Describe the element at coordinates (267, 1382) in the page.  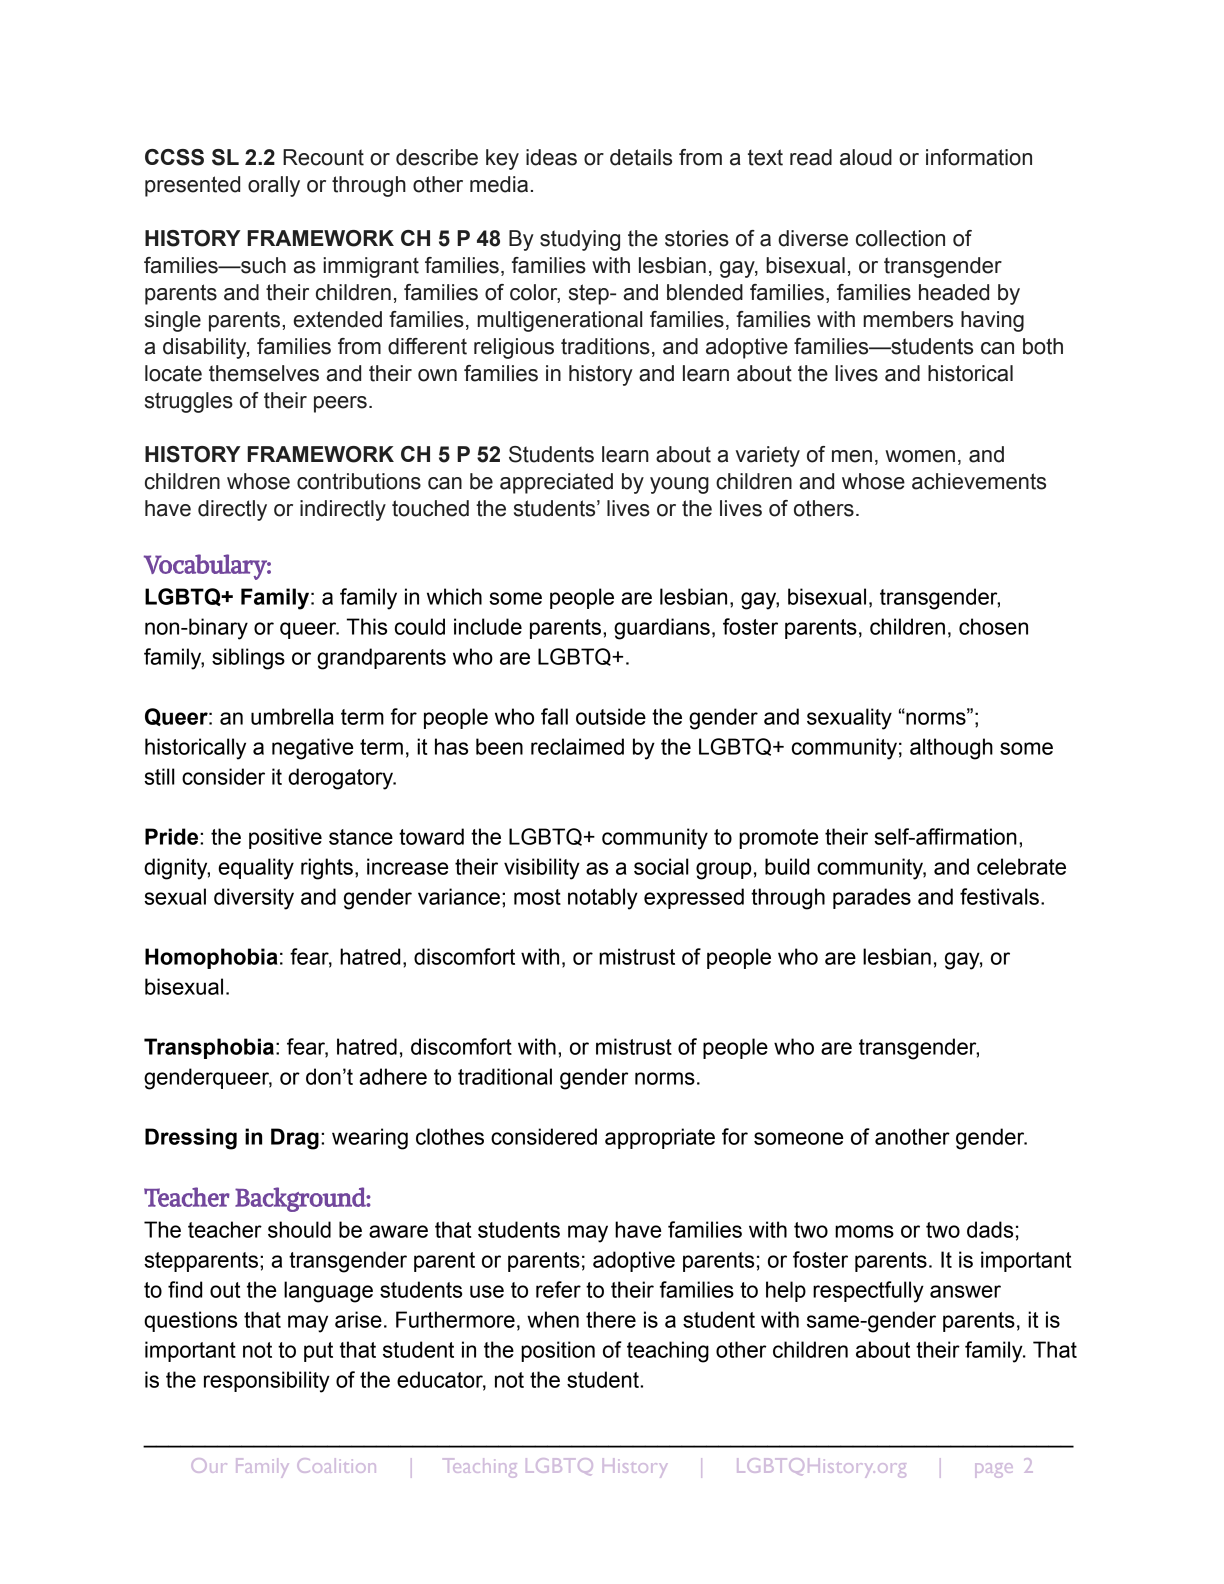
I see `responsibility` at that location.
